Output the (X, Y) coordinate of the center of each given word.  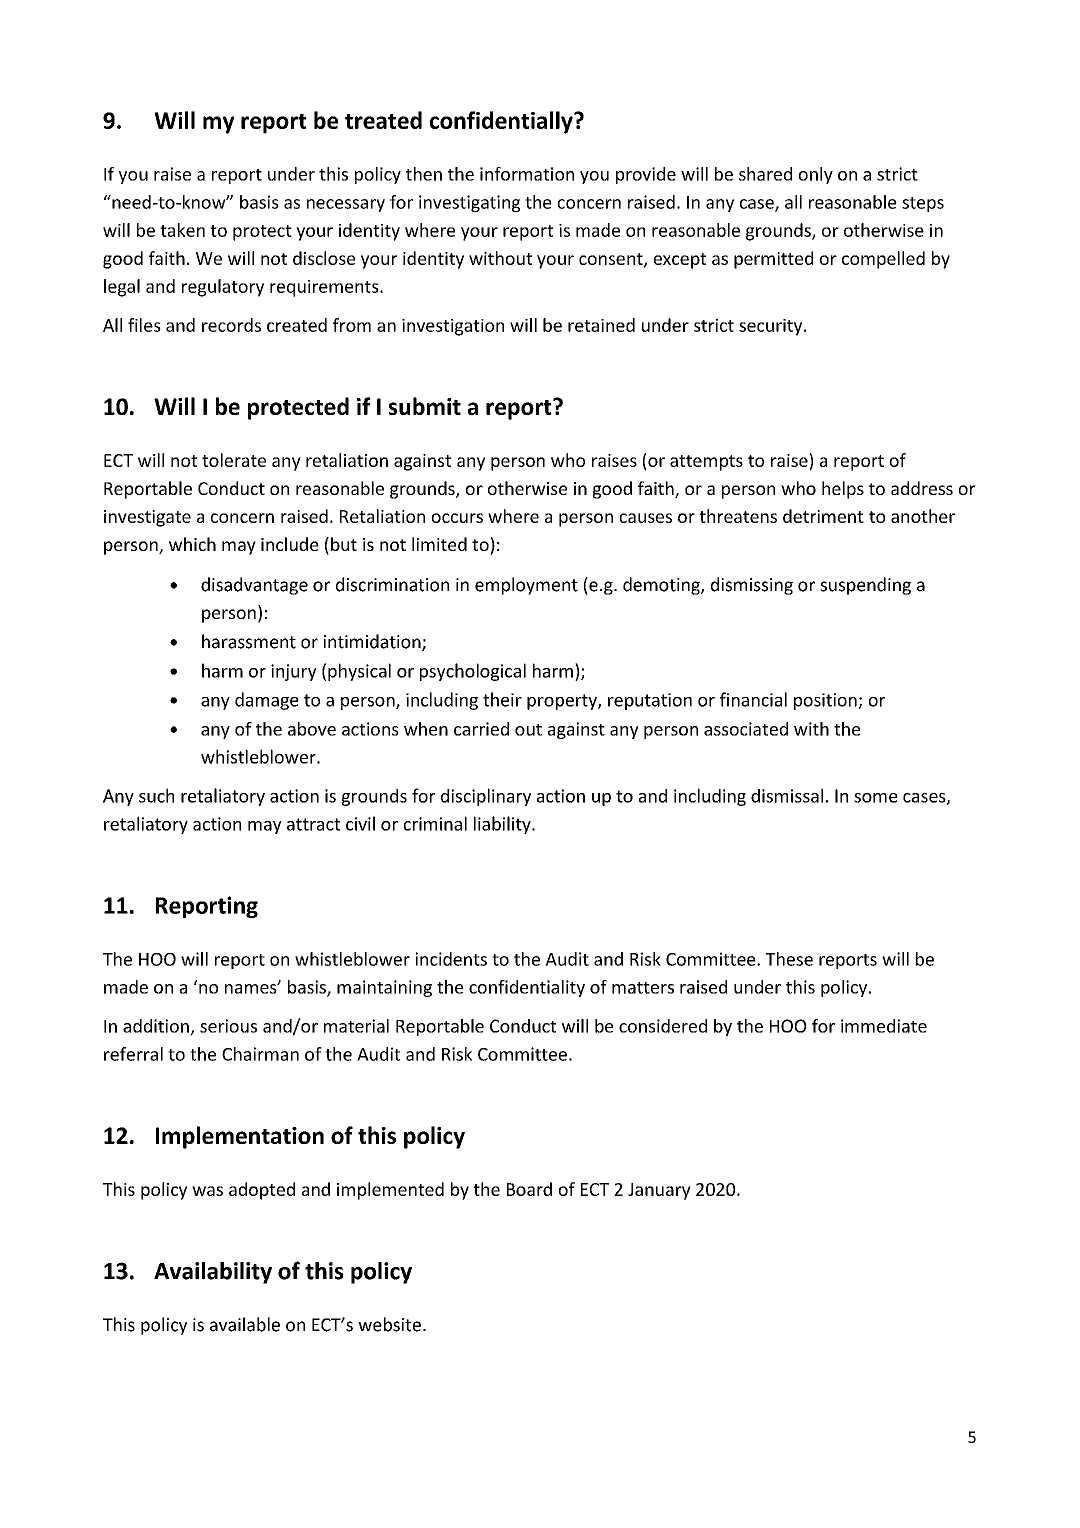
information (527, 174)
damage (267, 701)
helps (843, 490)
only (816, 175)
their (502, 699)
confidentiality (527, 988)
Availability (213, 1273)
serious (228, 1026)
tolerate (234, 460)
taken (182, 230)
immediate (884, 1026)
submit (425, 406)
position (826, 701)
